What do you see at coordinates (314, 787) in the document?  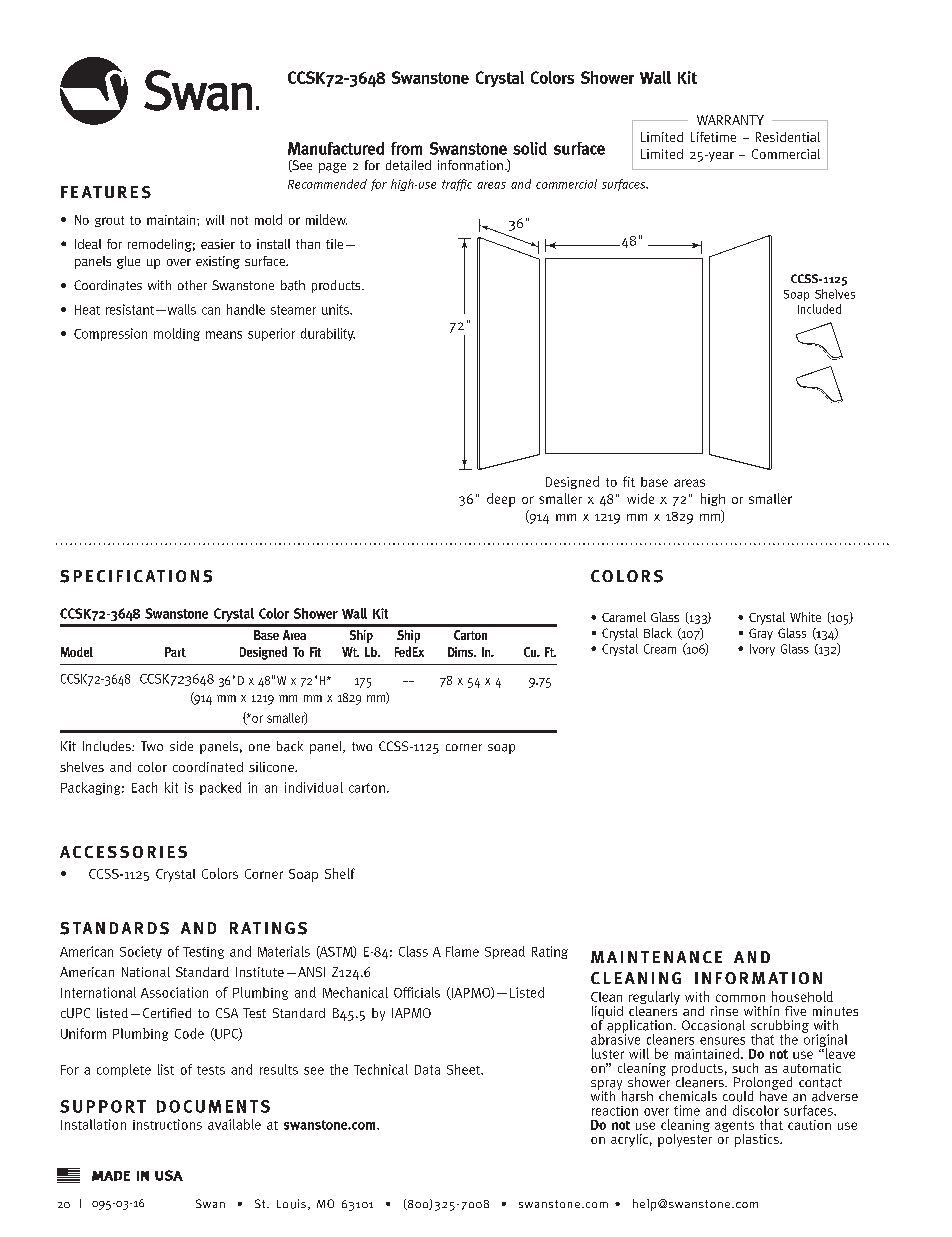 I see `individual` at bounding box center [314, 787].
